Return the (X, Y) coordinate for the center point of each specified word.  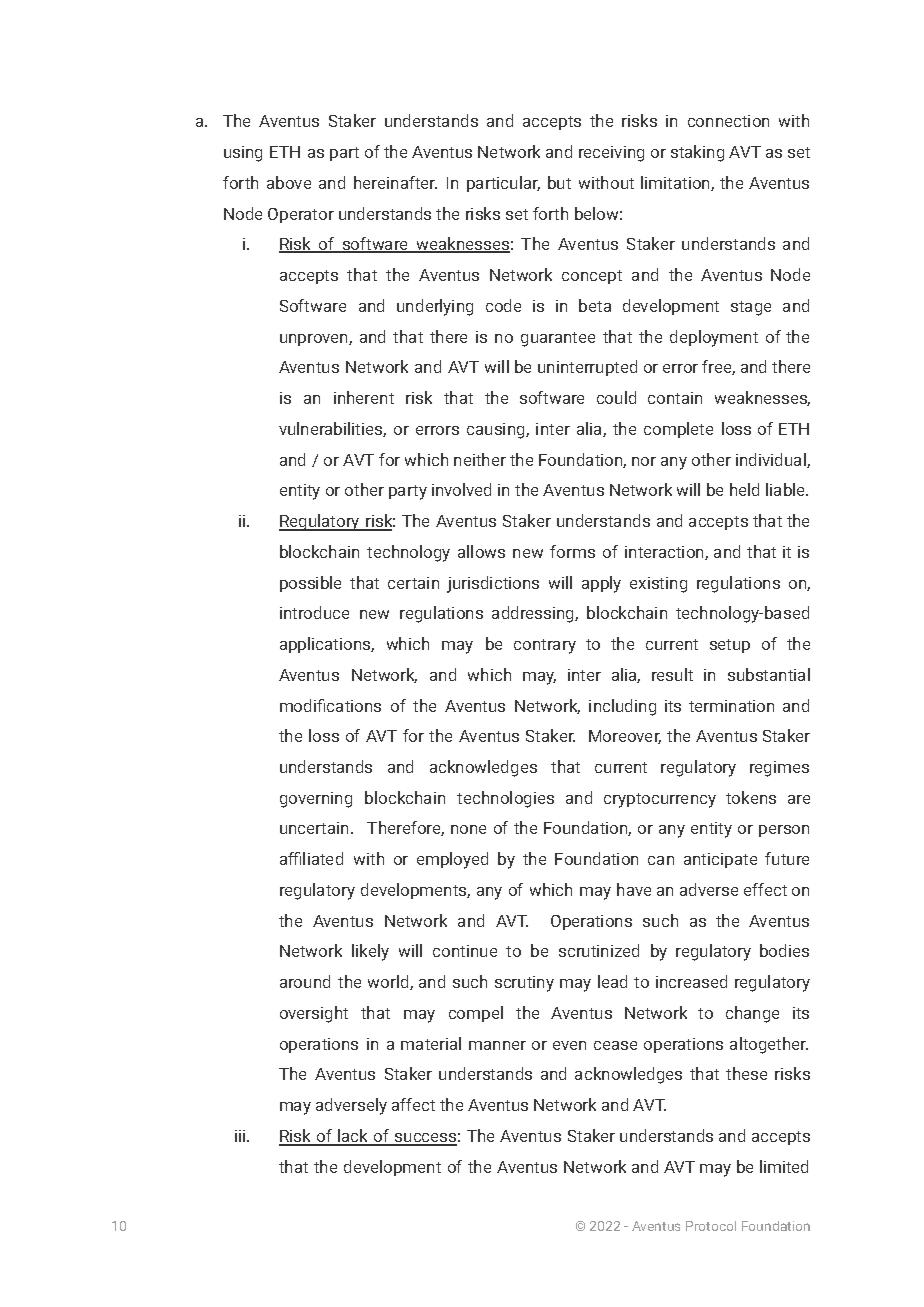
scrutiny (524, 984)
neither (480, 459)
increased (691, 981)
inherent (364, 397)
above (289, 182)
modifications (330, 705)
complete (678, 430)
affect (413, 1104)
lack (353, 1137)
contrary (545, 646)
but (559, 182)
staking (697, 153)
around (305, 981)
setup (730, 646)
